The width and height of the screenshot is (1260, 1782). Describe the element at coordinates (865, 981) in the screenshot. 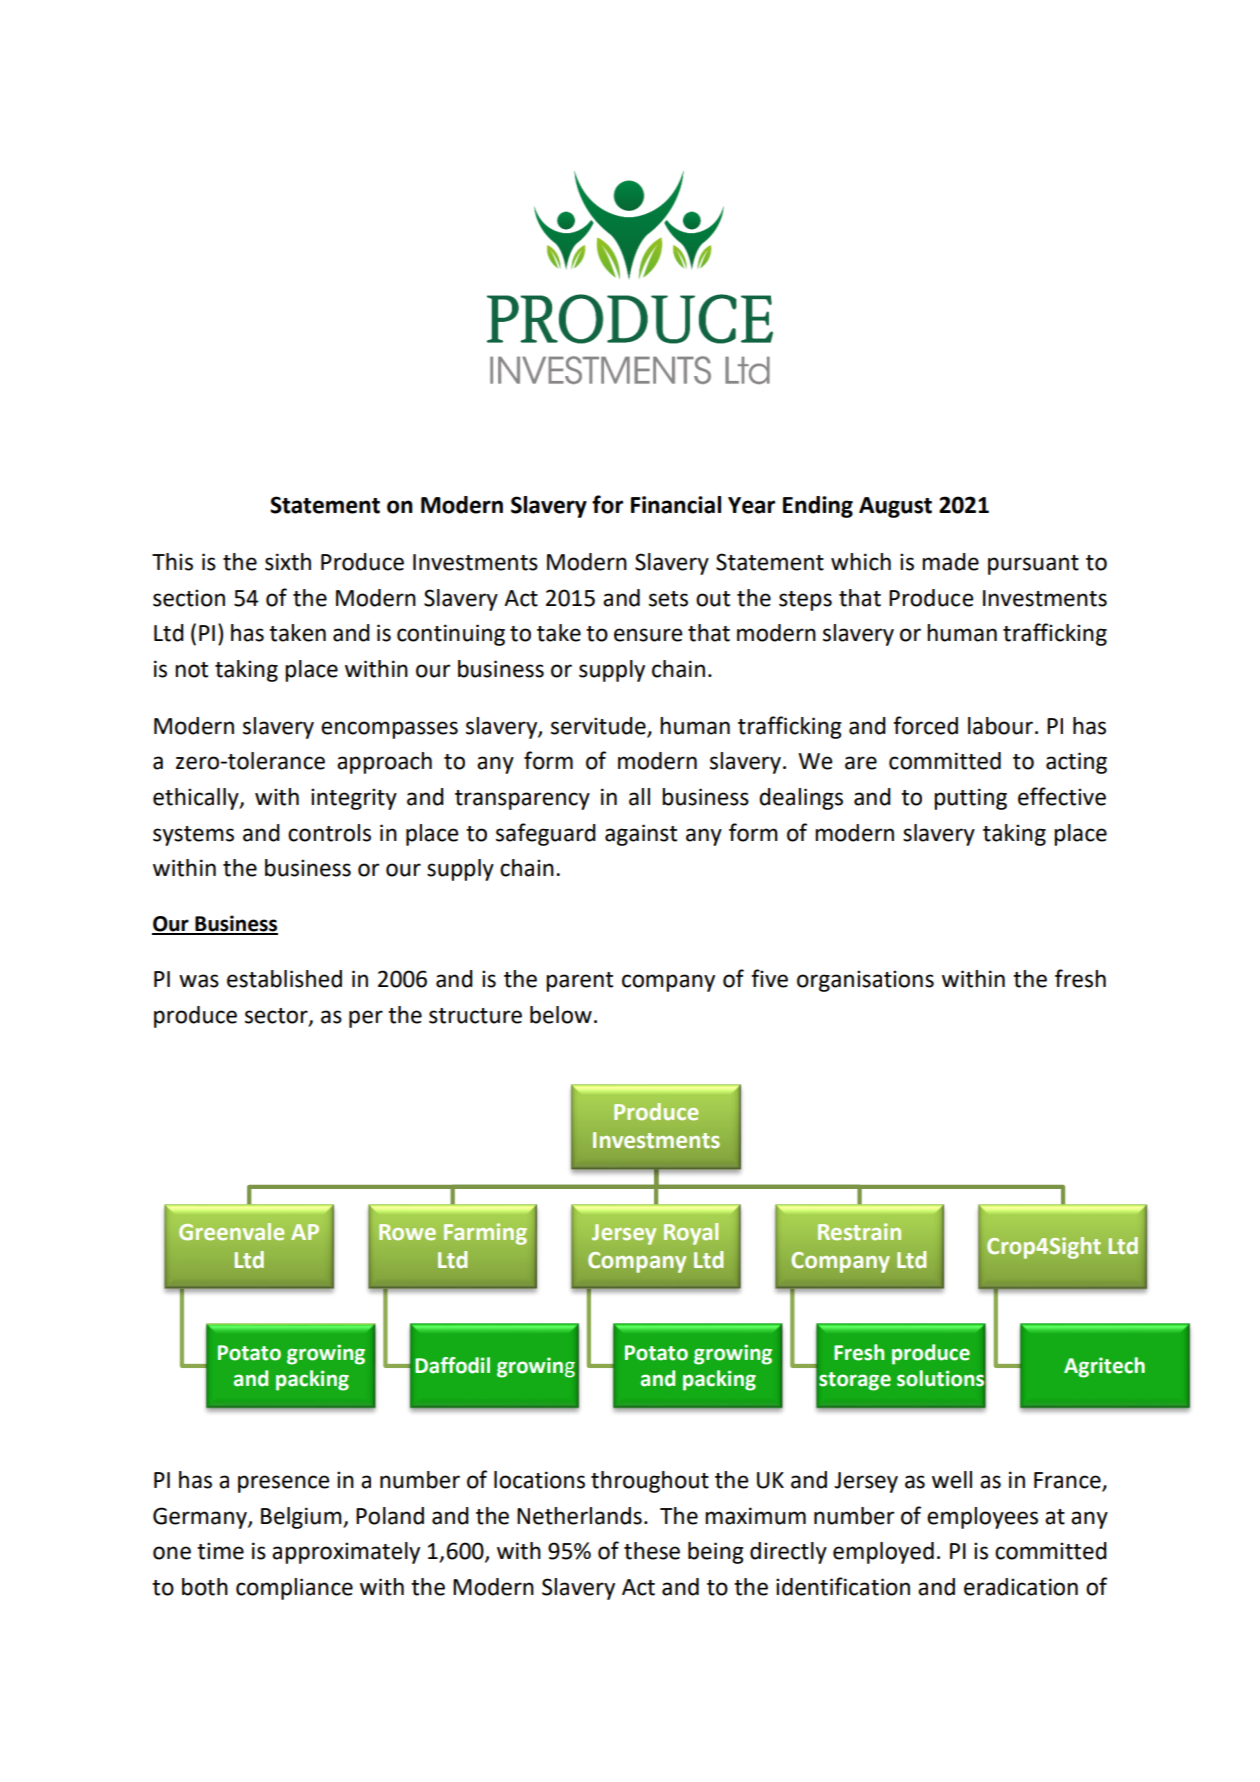

I see `organisations` at that location.
